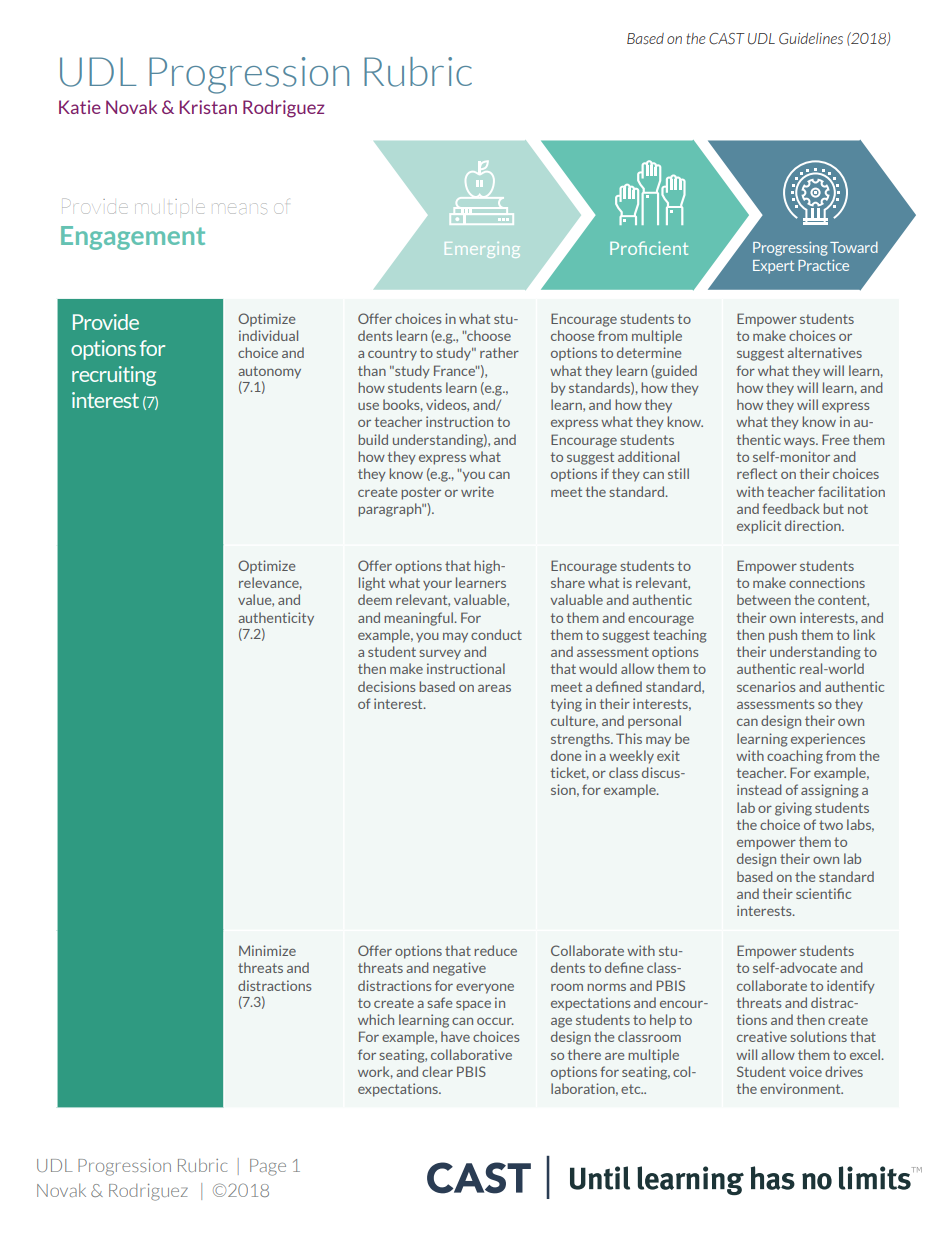 The height and width of the page is (1233, 952). Describe the element at coordinates (437, 585) in the page. I see `your` at that location.
